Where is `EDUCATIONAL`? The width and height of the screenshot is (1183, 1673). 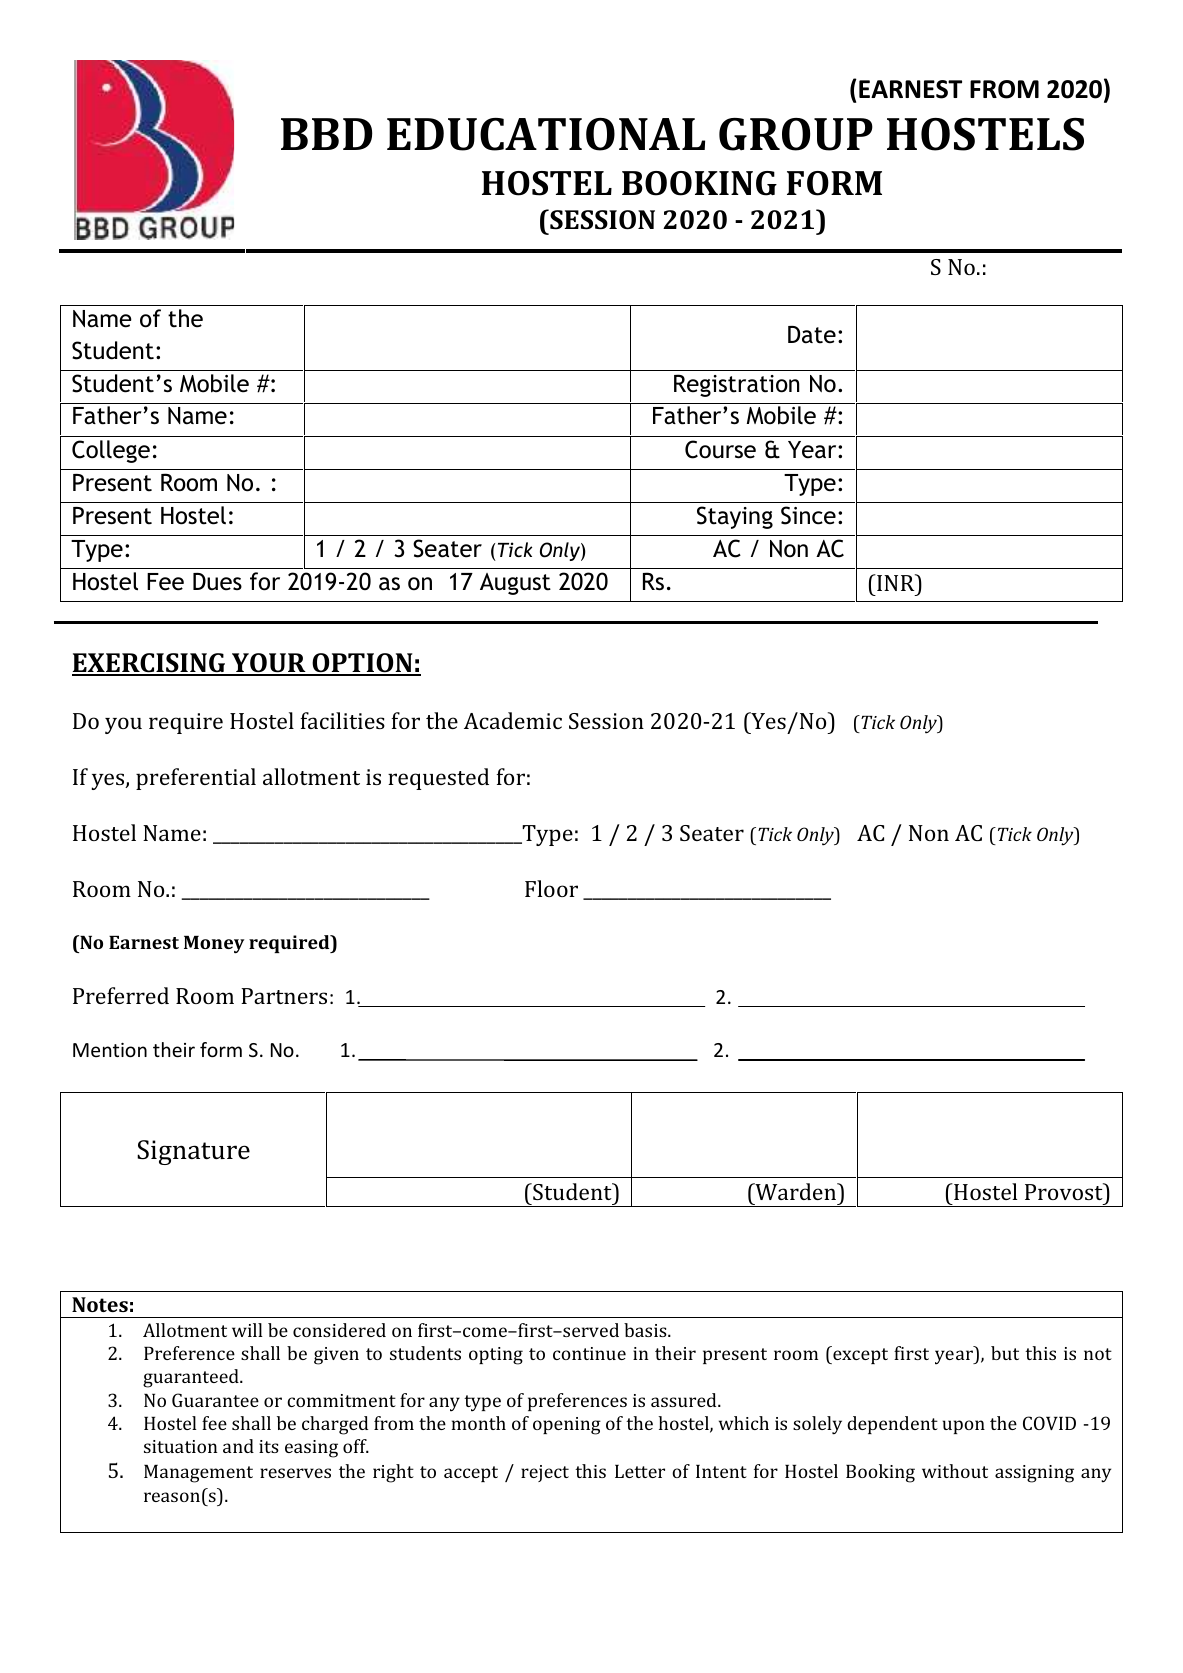 EDUCATIONAL is located at coordinates (546, 134).
